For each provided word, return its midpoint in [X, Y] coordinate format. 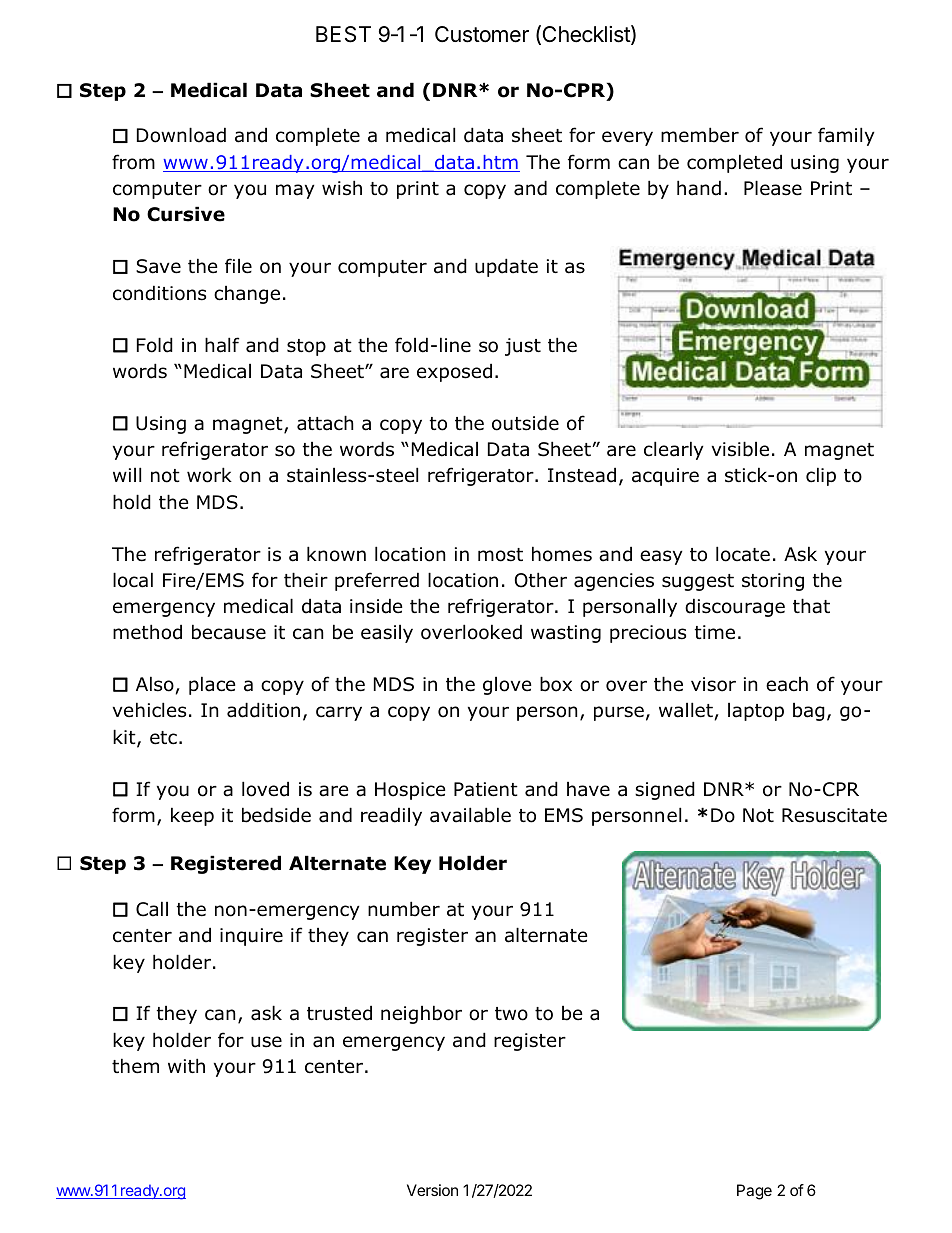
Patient [486, 789]
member [700, 135]
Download [181, 135]
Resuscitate [834, 815]
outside [525, 423]
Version [432, 1190]
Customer [482, 34]
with [186, 1065]
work [209, 475]
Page [754, 1192]
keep [192, 816]
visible [740, 449]
